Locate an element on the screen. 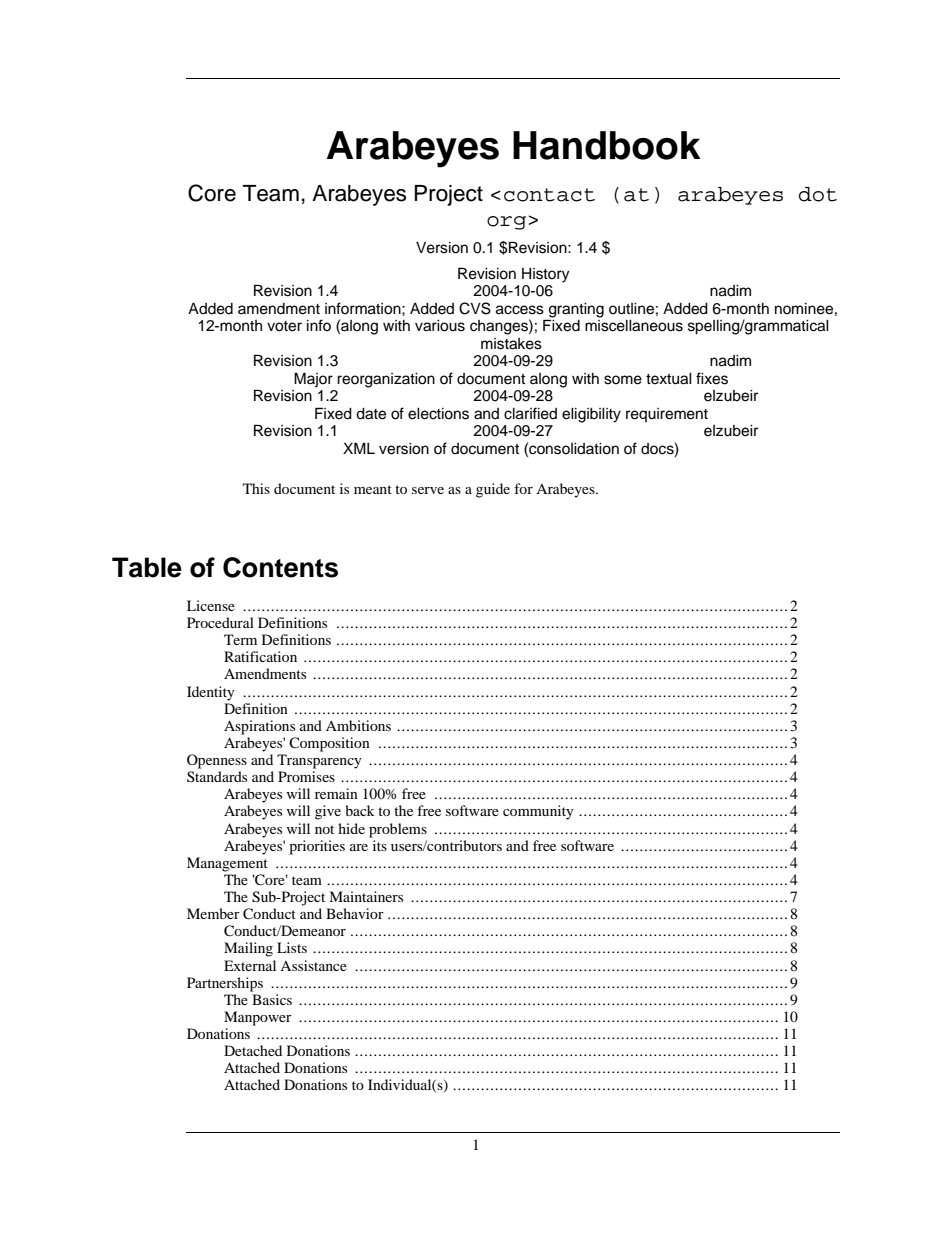  guide is located at coordinates (493, 490).
